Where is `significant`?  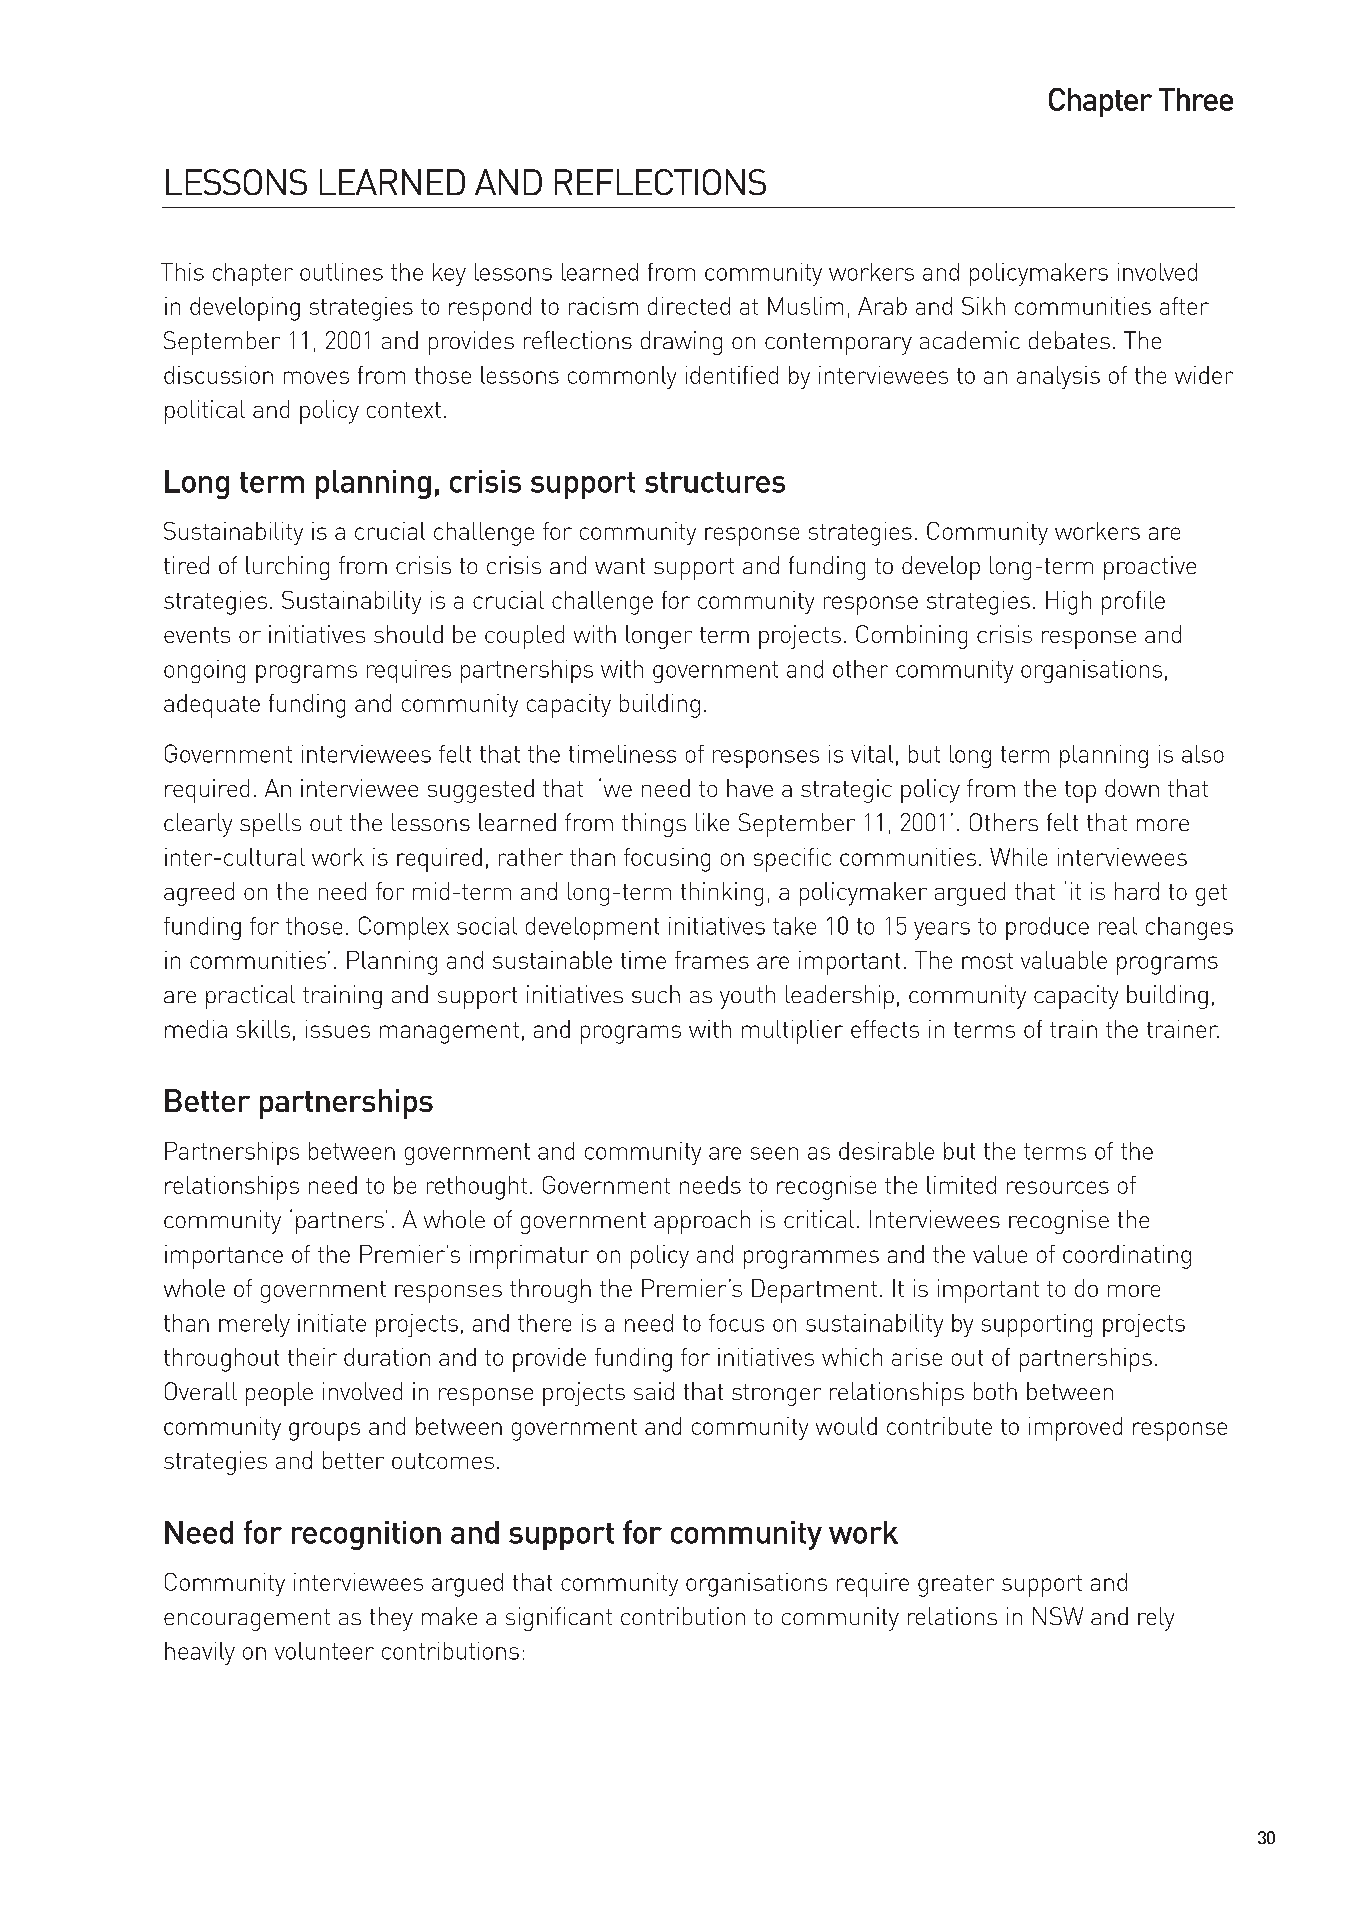 significant is located at coordinates (559, 1619).
